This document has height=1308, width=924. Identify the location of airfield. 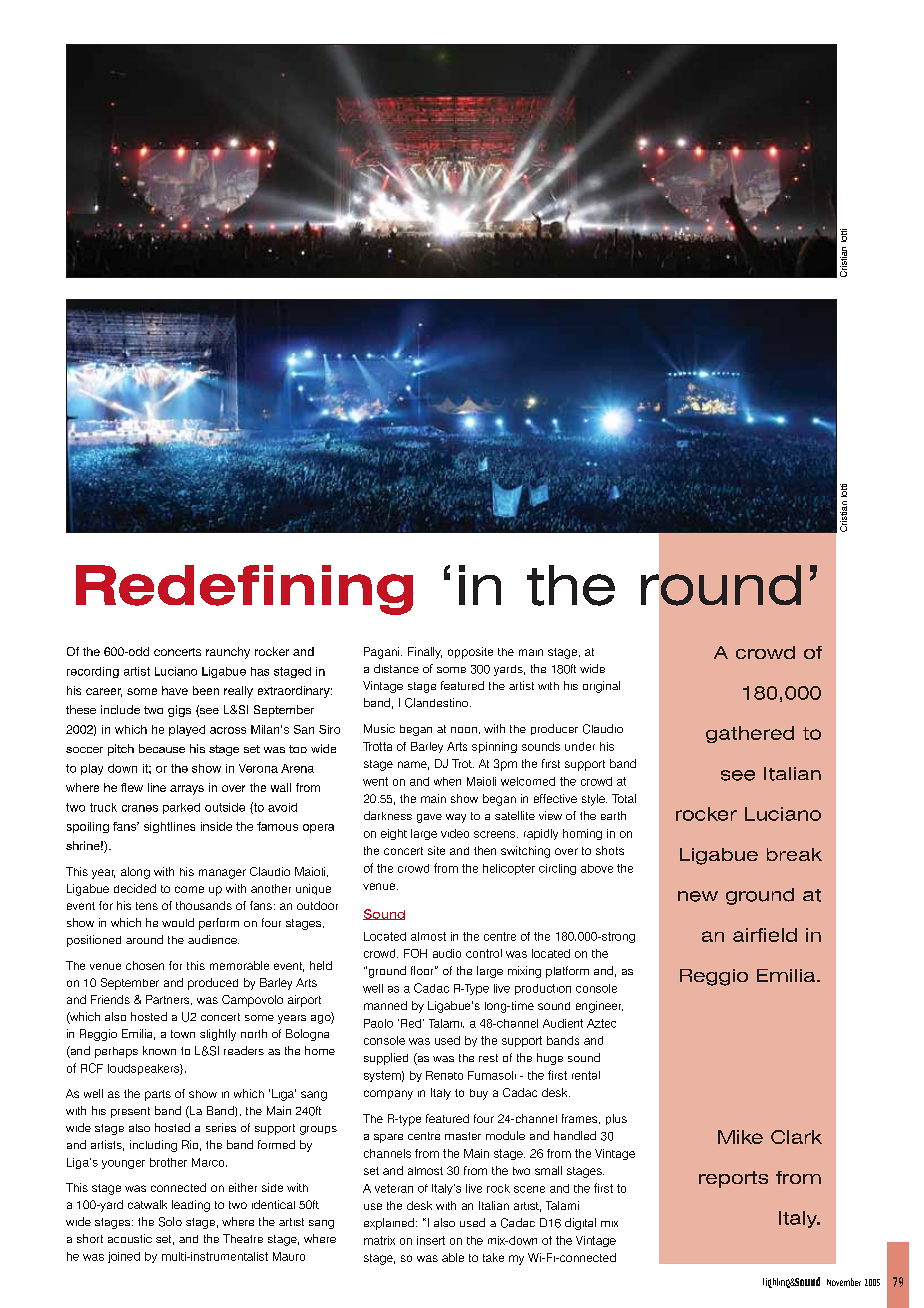
(765, 935).
